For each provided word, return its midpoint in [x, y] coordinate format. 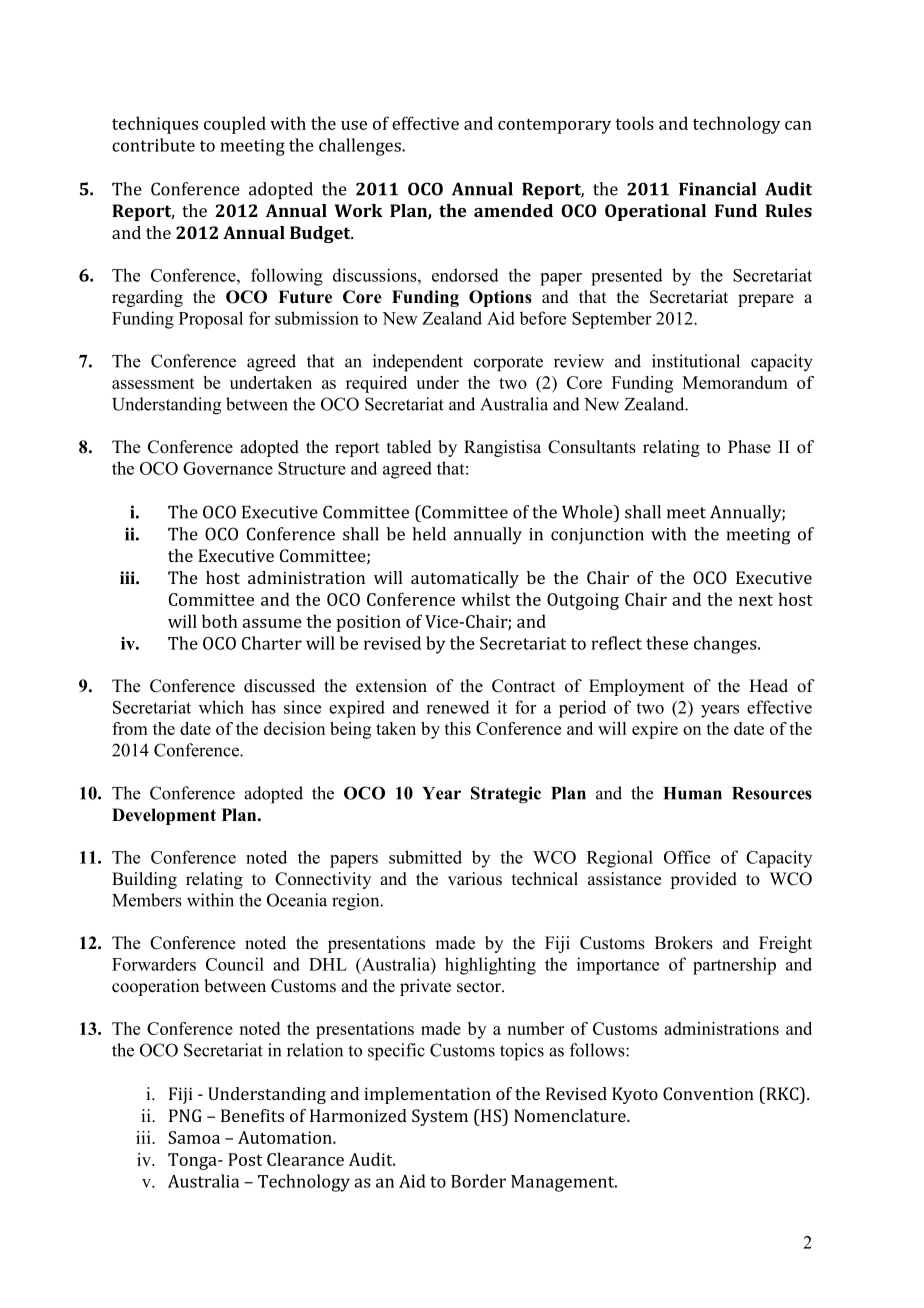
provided [703, 880]
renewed [458, 707]
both [220, 621]
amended [513, 210]
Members [147, 900]
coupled [235, 125]
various [475, 879]
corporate [508, 364]
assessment [153, 383]
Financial [717, 189]
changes [726, 645]
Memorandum [735, 382]
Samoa [194, 1137]
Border [478, 1181]
